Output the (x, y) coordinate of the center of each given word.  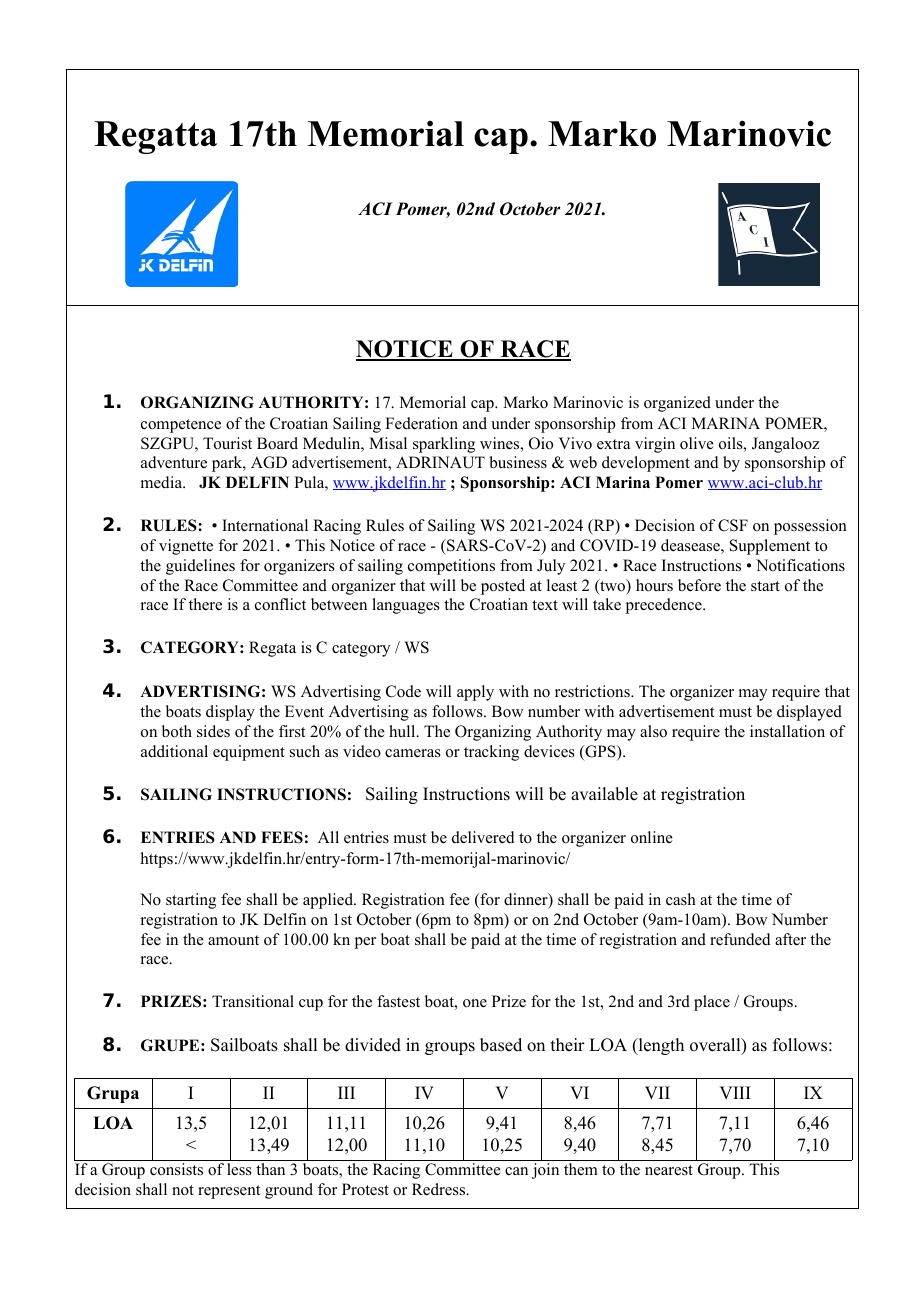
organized (677, 404)
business (518, 462)
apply (475, 693)
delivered (483, 837)
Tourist (227, 443)
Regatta (155, 137)
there (205, 604)
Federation (421, 423)
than (270, 1169)
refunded (740, 939)
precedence (665, 606)
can (516, 1171)
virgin (655, 445)
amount (233, 940)
